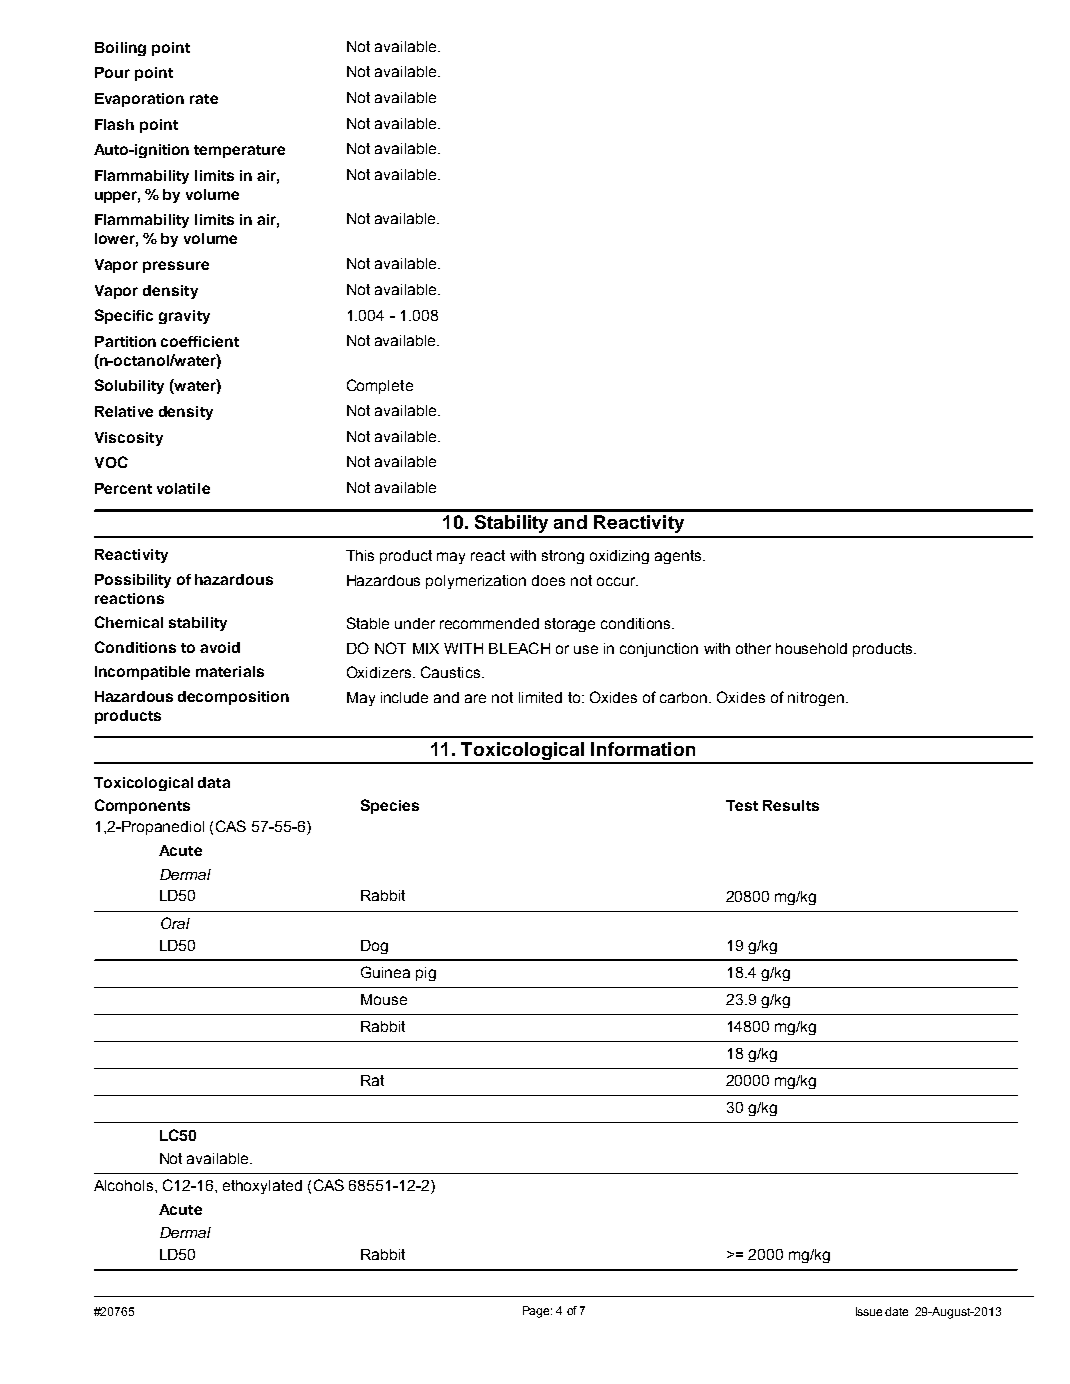  What do you see at coordinates (679, 557) in the document?
I see `agents` at bounding box center [679, 557].
